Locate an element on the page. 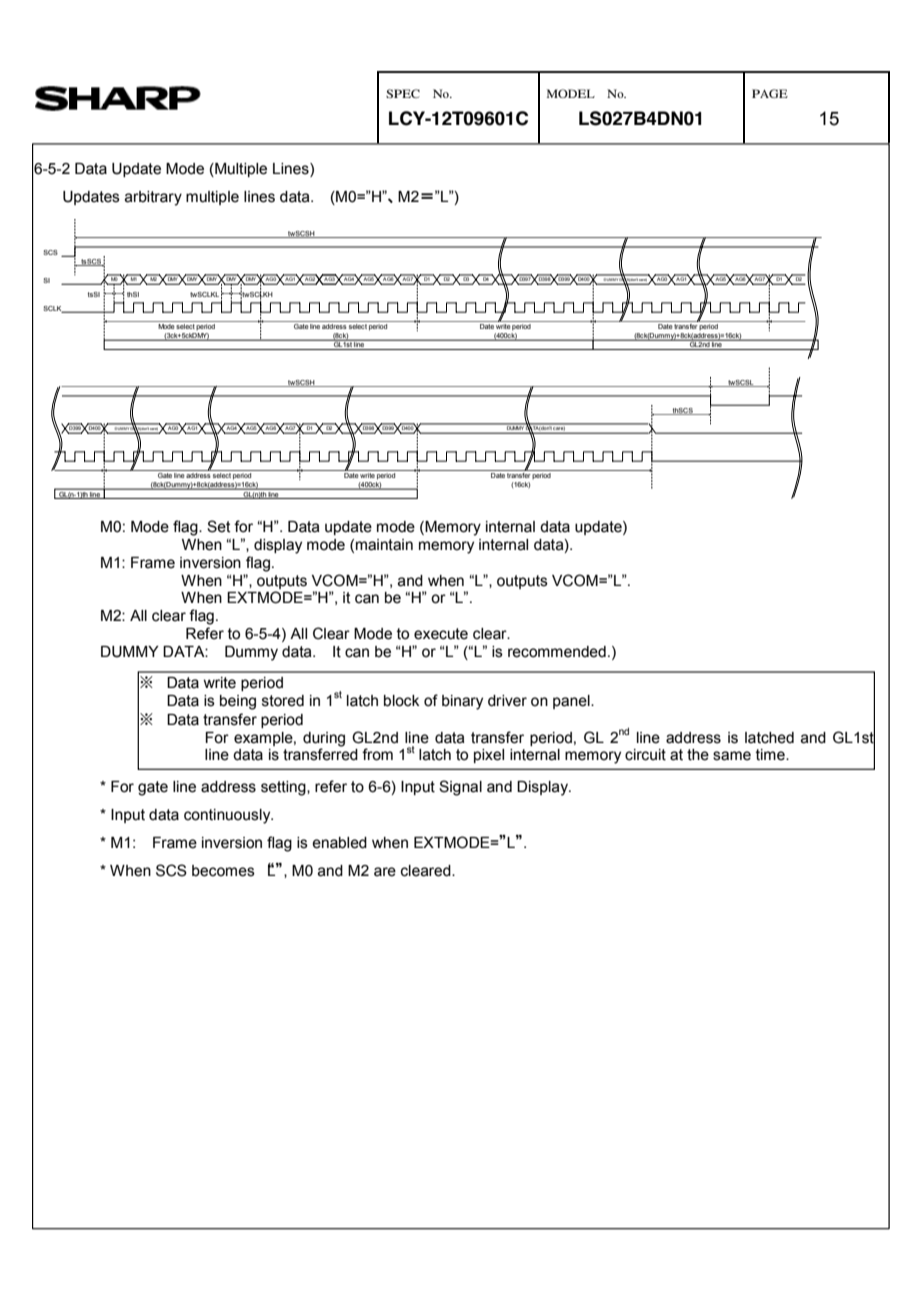 The image size is (924, 1308). PAGE is located at coordinates (770, 93).
